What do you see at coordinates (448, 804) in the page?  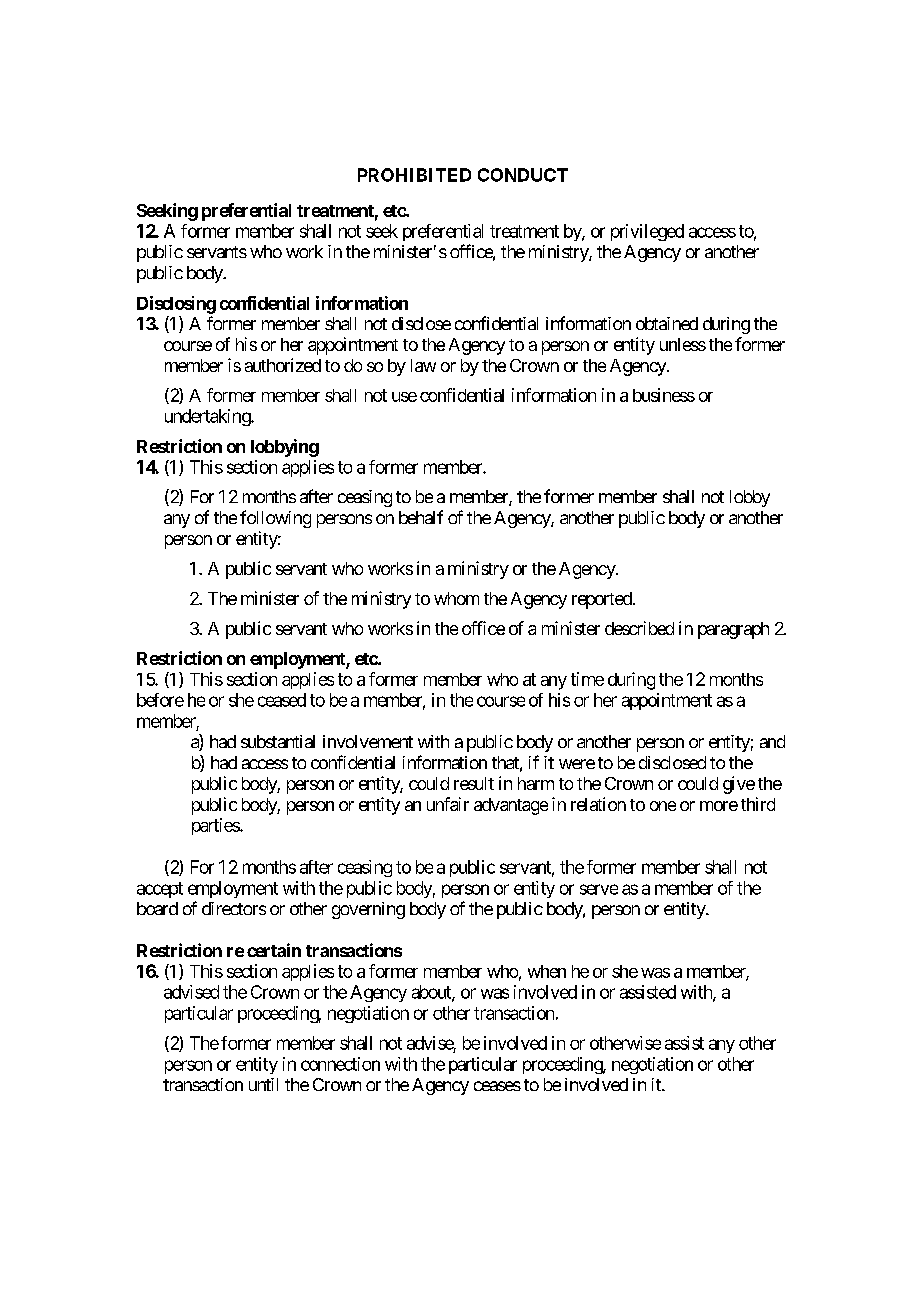 I see `unfair` at bounding box center [448, 804].
